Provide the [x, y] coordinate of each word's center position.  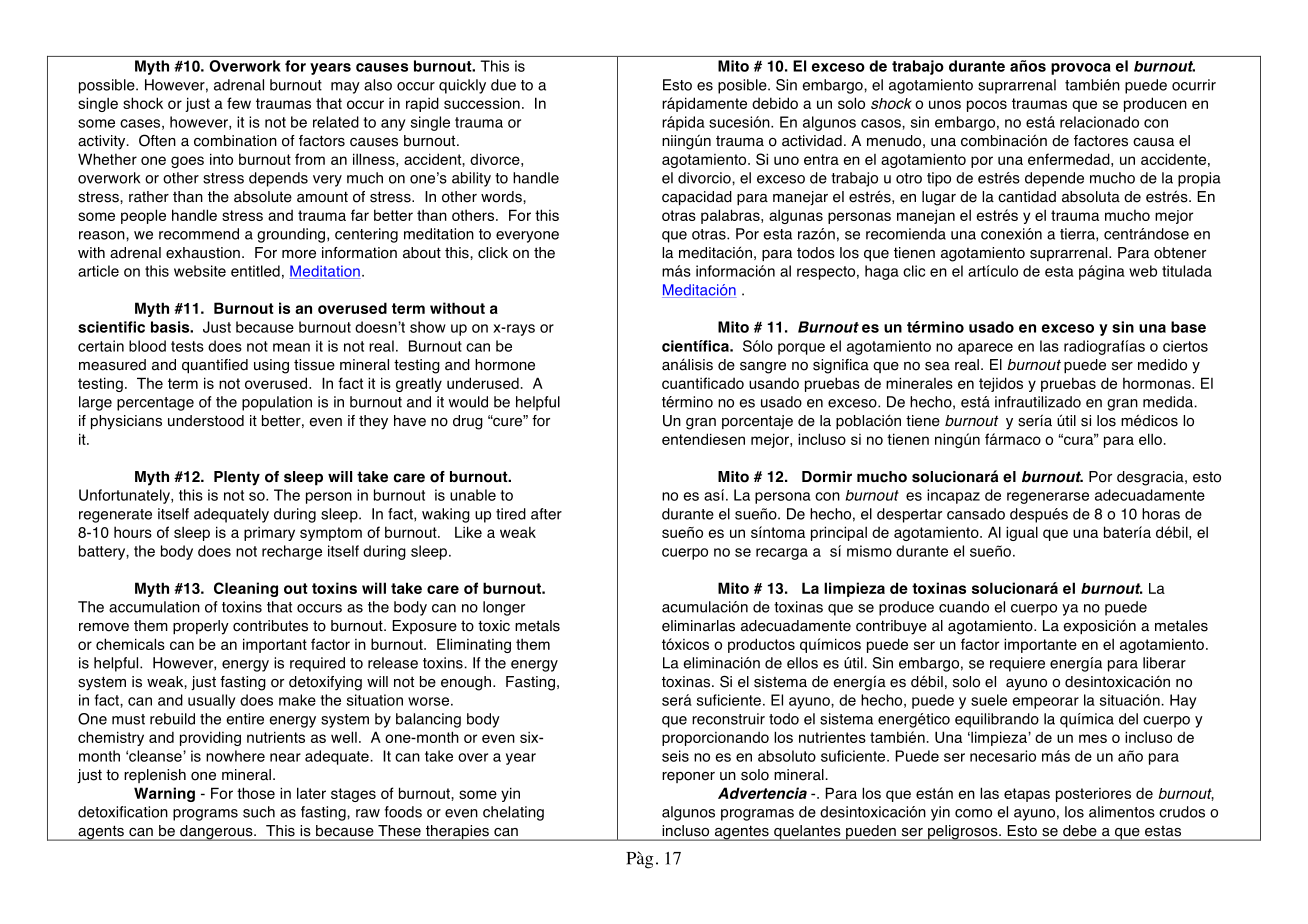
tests [187, 346]
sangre [763, 368]
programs [205, 815]
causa [1153, 142]
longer [504, 608]
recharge [292, 552]
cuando [964, 607]
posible [743, 86]
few [239, 103]
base [1188, 327]
